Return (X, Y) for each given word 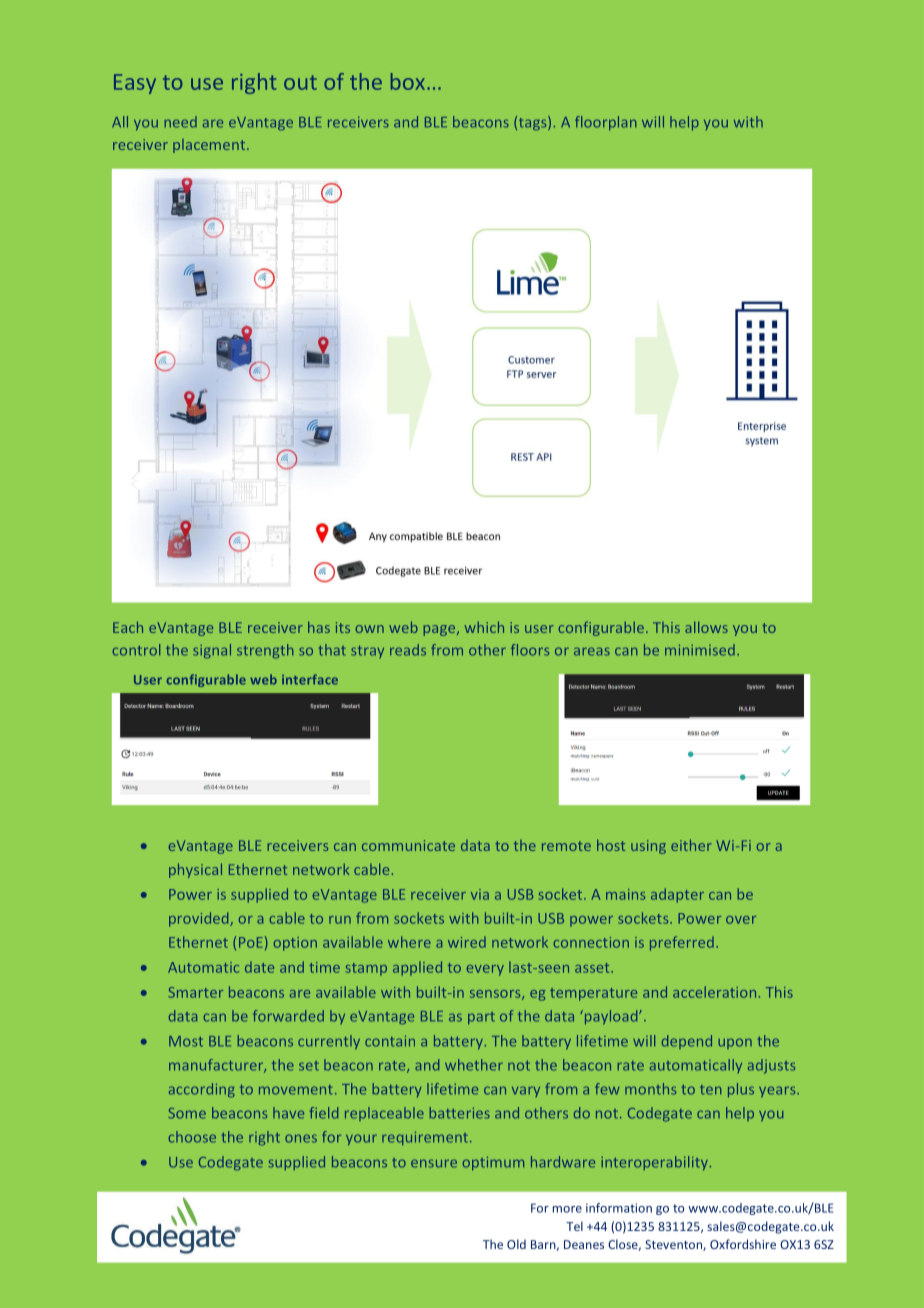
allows (706, 627)
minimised (700, 650)
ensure (434, 1163)
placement (210, 146)
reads (408, 650)
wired (467, 942)
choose (192, 1137)
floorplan (605, 123)
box (408, 81)
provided (200, 919)
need (180, 122)
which (484, 627)
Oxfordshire (743, 1244)
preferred (682, 943)
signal (212, 651)
